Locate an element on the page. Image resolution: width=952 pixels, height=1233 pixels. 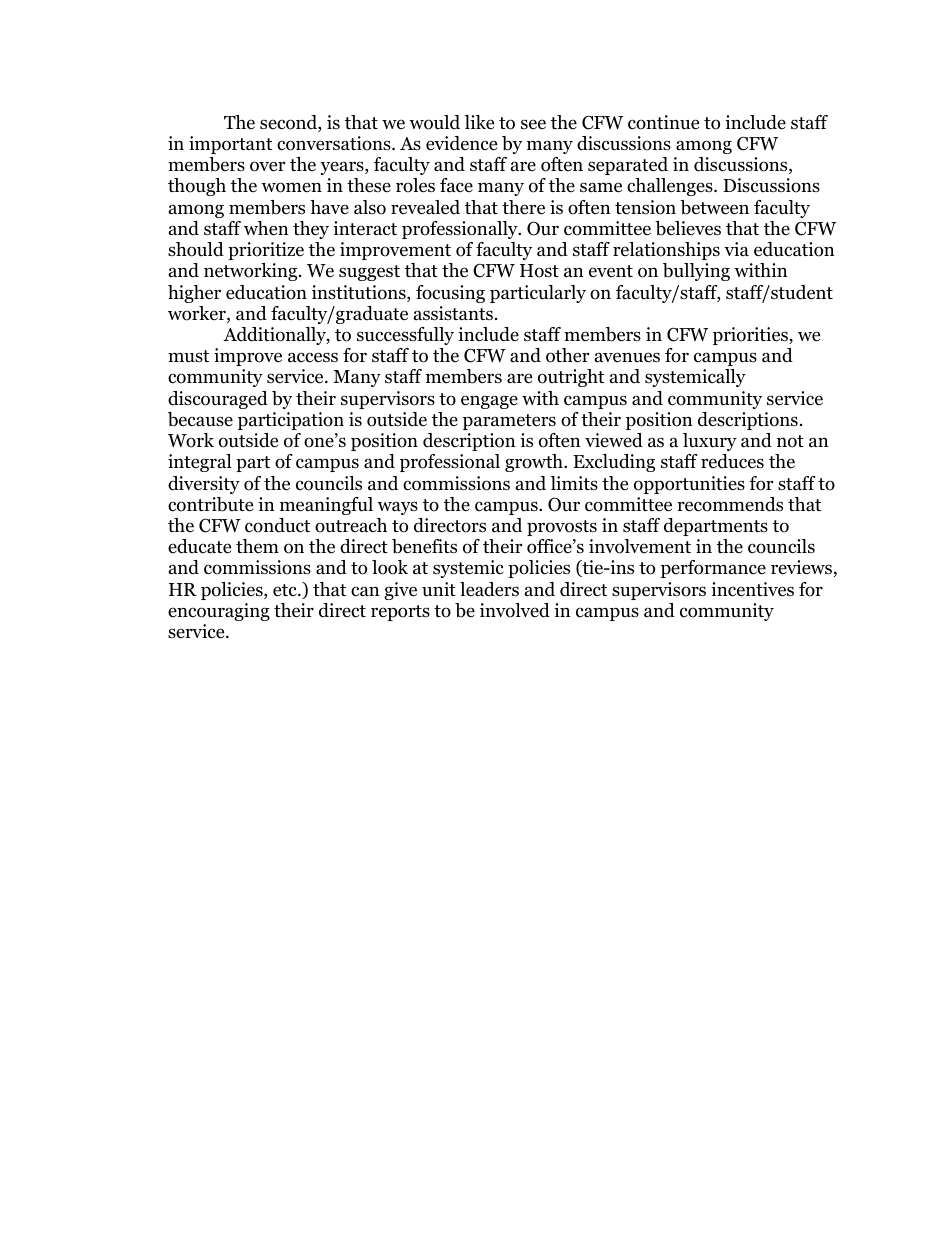
etc is located at coordinates (286, 590).
